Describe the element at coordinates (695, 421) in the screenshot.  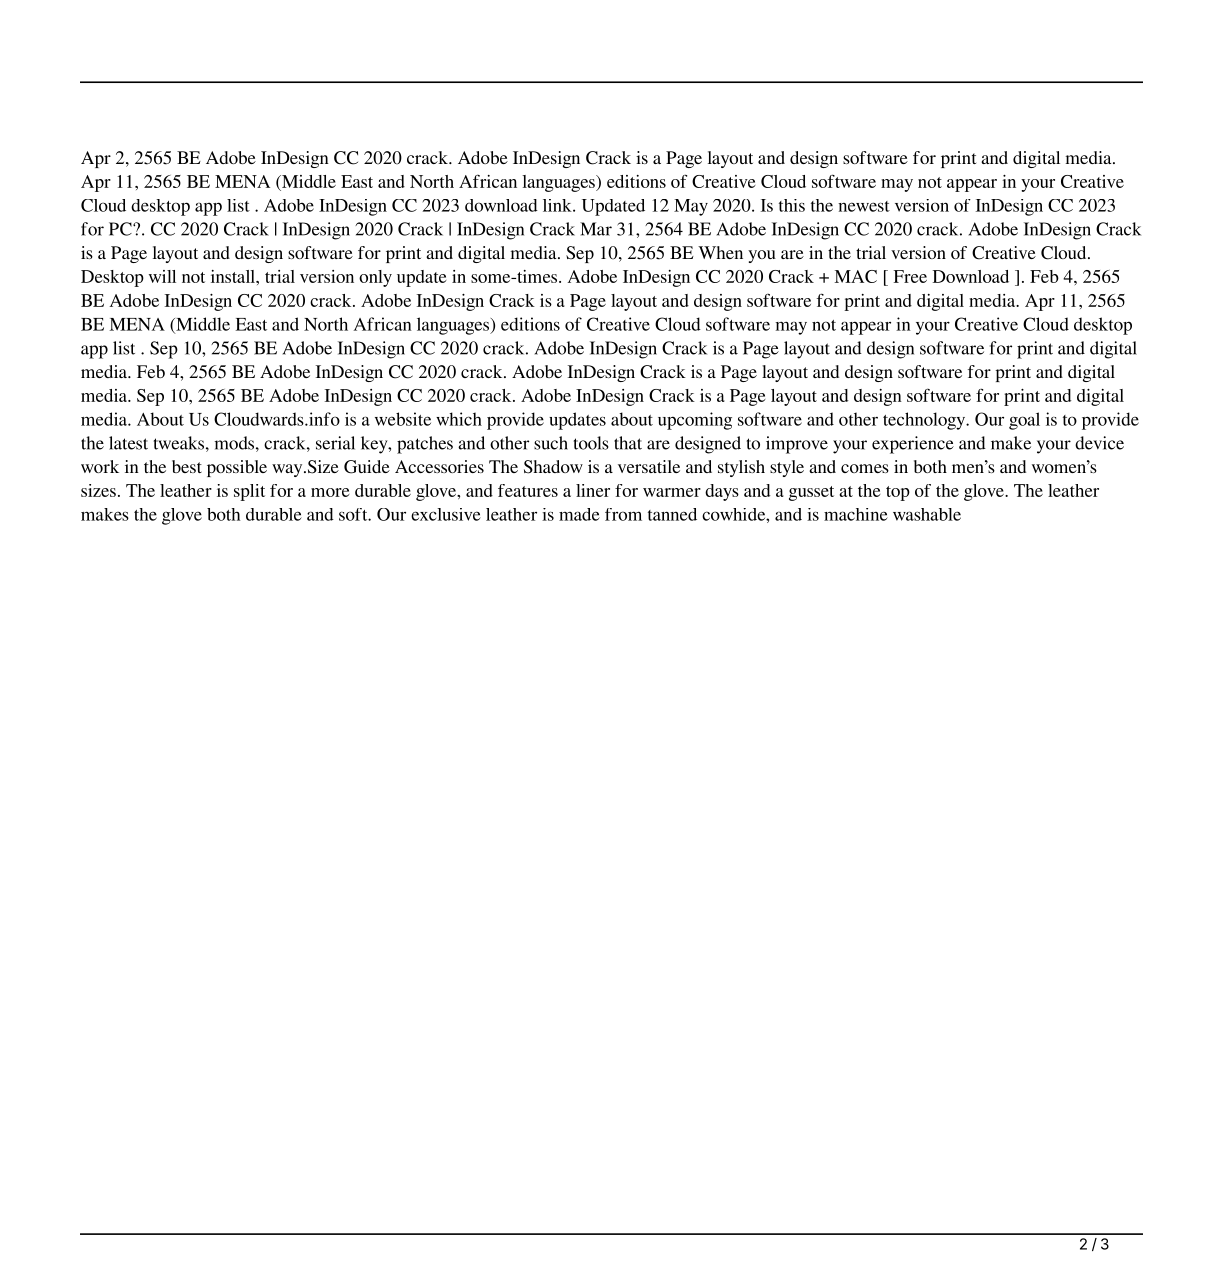
I see `upcoming` at that location.
